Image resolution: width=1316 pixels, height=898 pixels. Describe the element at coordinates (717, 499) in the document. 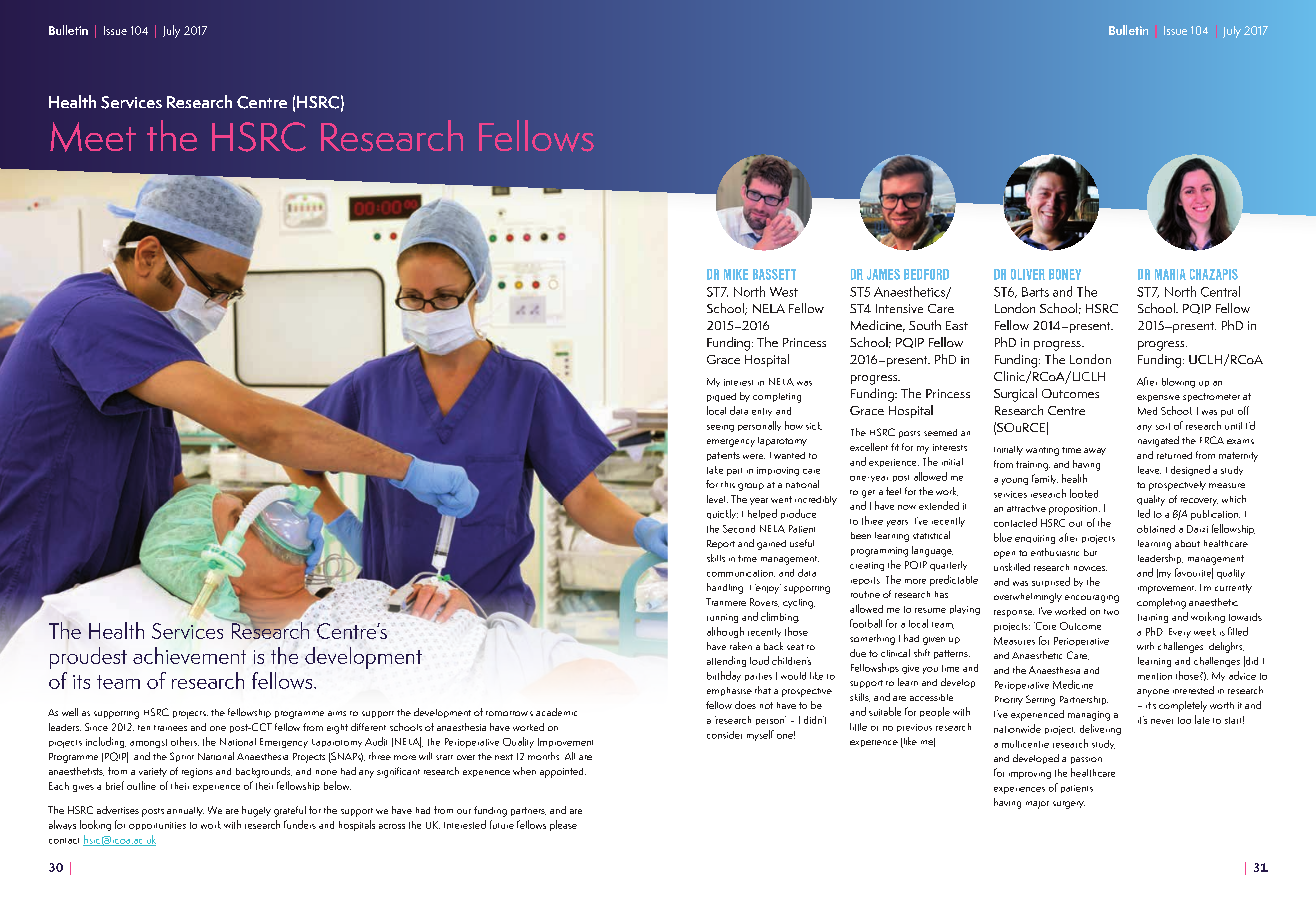

I see `level` at that location.
